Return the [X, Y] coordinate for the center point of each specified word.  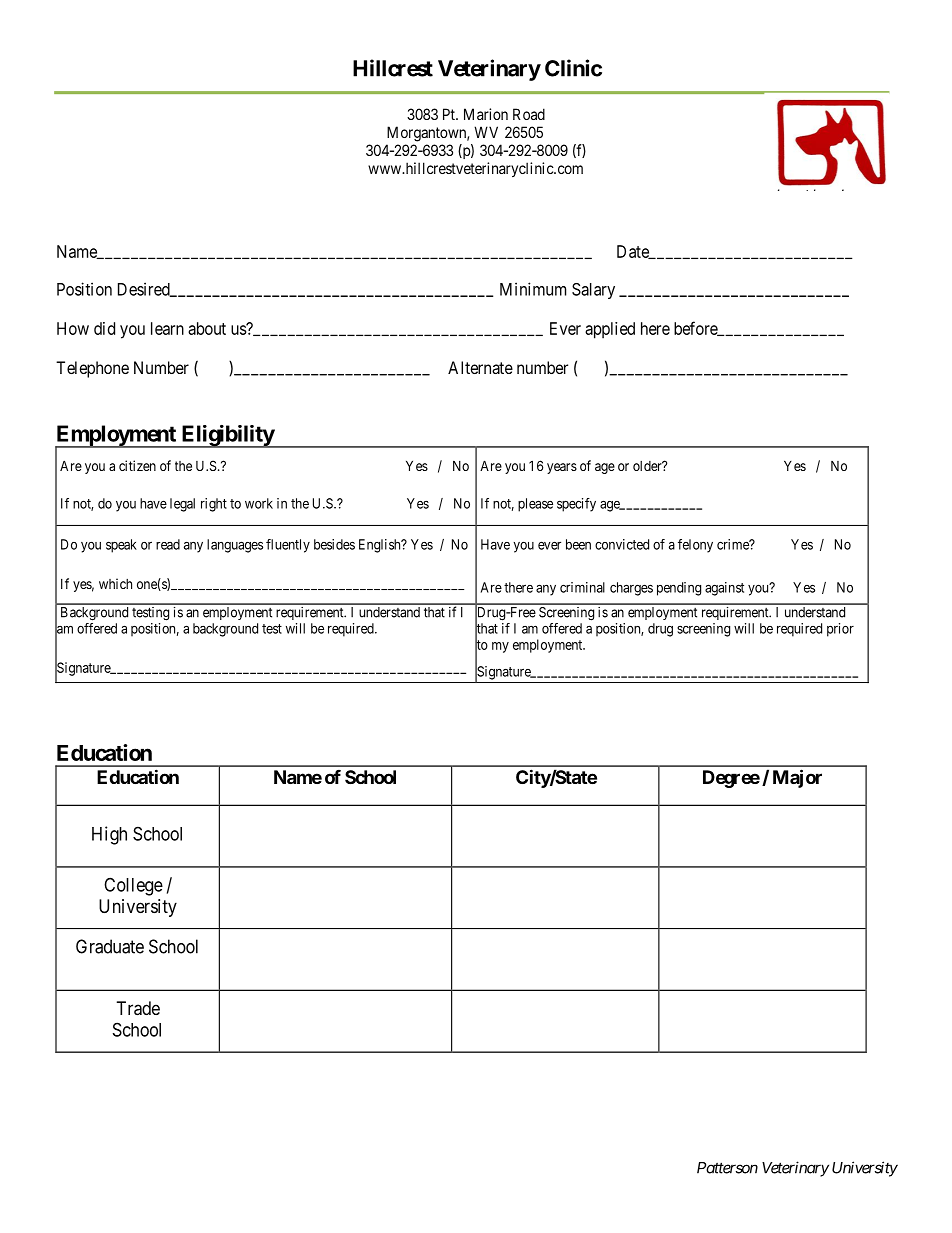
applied [610, 330]
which [115, 583]
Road [529, 114]
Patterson [727, 1168]
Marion [486, 114]
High [109, 835]
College [133, 886]
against [724, 589]
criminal [582, 587]
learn [167, 328]
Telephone [92, 369]
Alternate [480, 367]
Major [797, 778]
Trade [138, 1008]
